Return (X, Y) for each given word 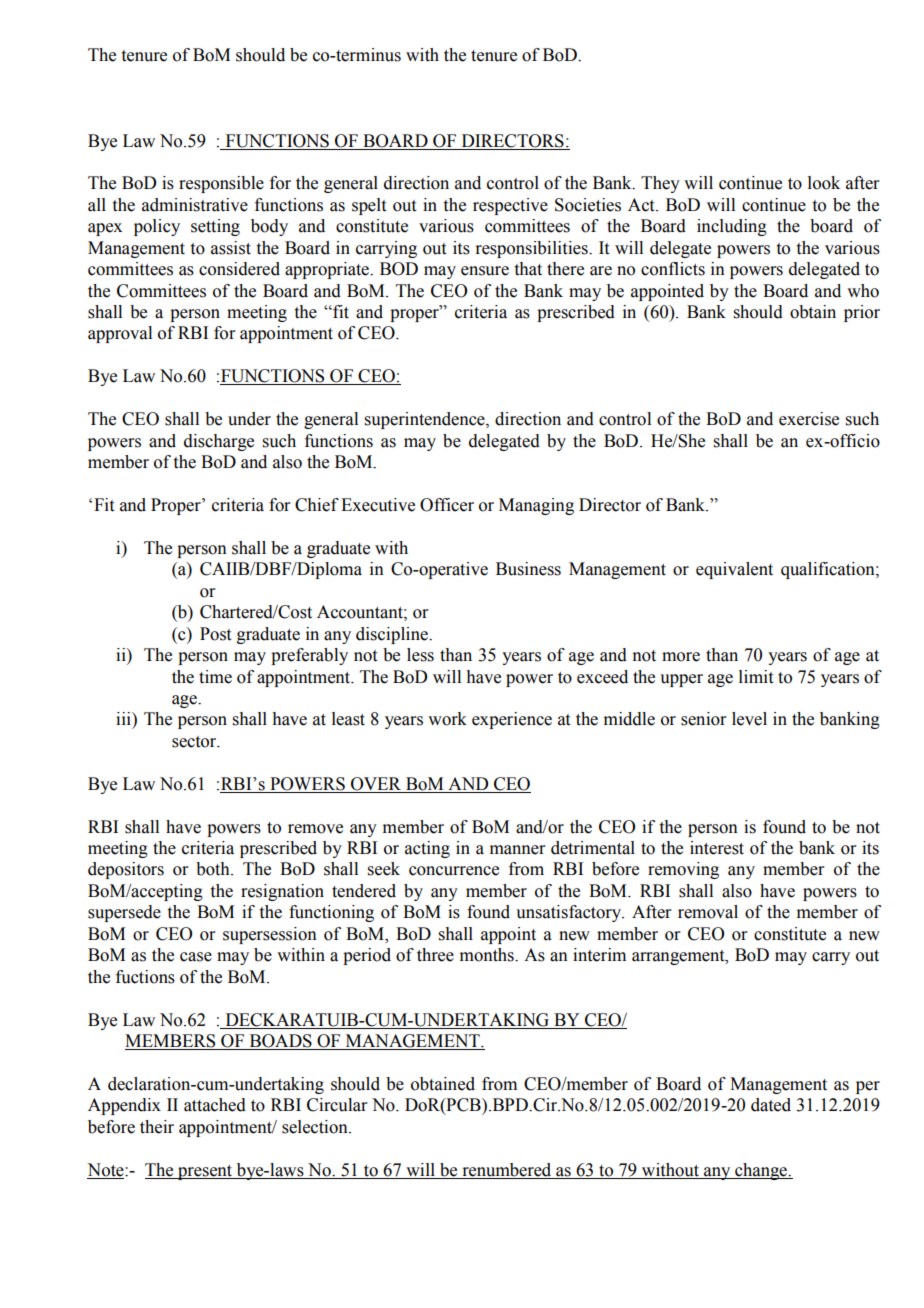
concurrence (454, 871)
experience (512, 720)
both (214, 869)
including (732, 227)
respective (510, 206)
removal (708, 912)
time (215, 677)
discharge (219, 442)
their (157, 1127)
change (761, 1171)
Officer (447, 505)
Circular (337, 1105)
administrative (195, 205)
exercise (809, 419)
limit (756, 677)
